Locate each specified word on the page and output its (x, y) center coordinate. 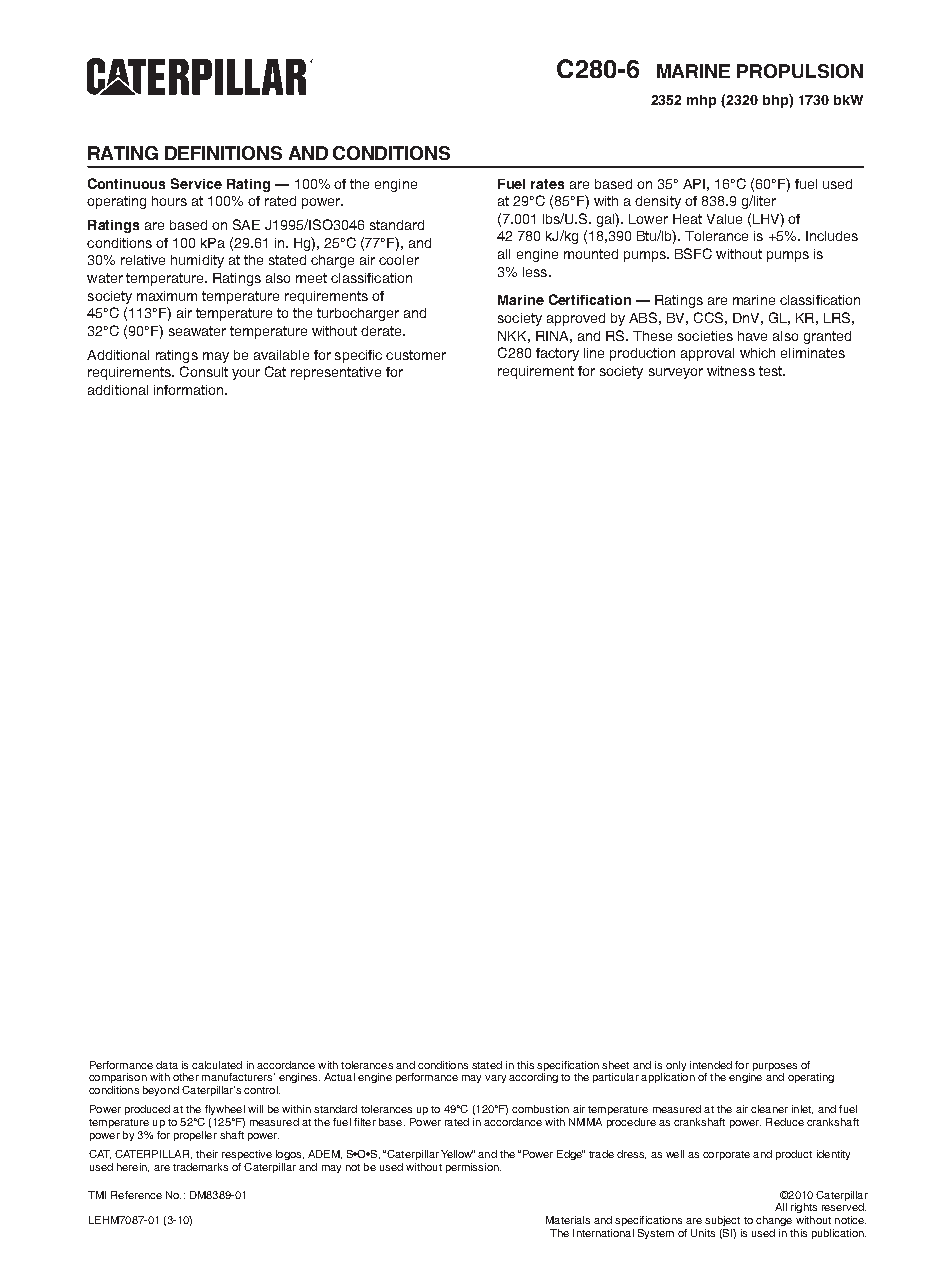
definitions (223, 153)
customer (416, 355)
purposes (775, 1067)
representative (336, 373)
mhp (701, 101)
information (190, 390)
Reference (136, 1195)
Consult (204, 371)
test (771, 371)
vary (495, 1079)
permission (473, 1168)
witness (731, 371)
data (167, 1065)
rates (547, 184)
